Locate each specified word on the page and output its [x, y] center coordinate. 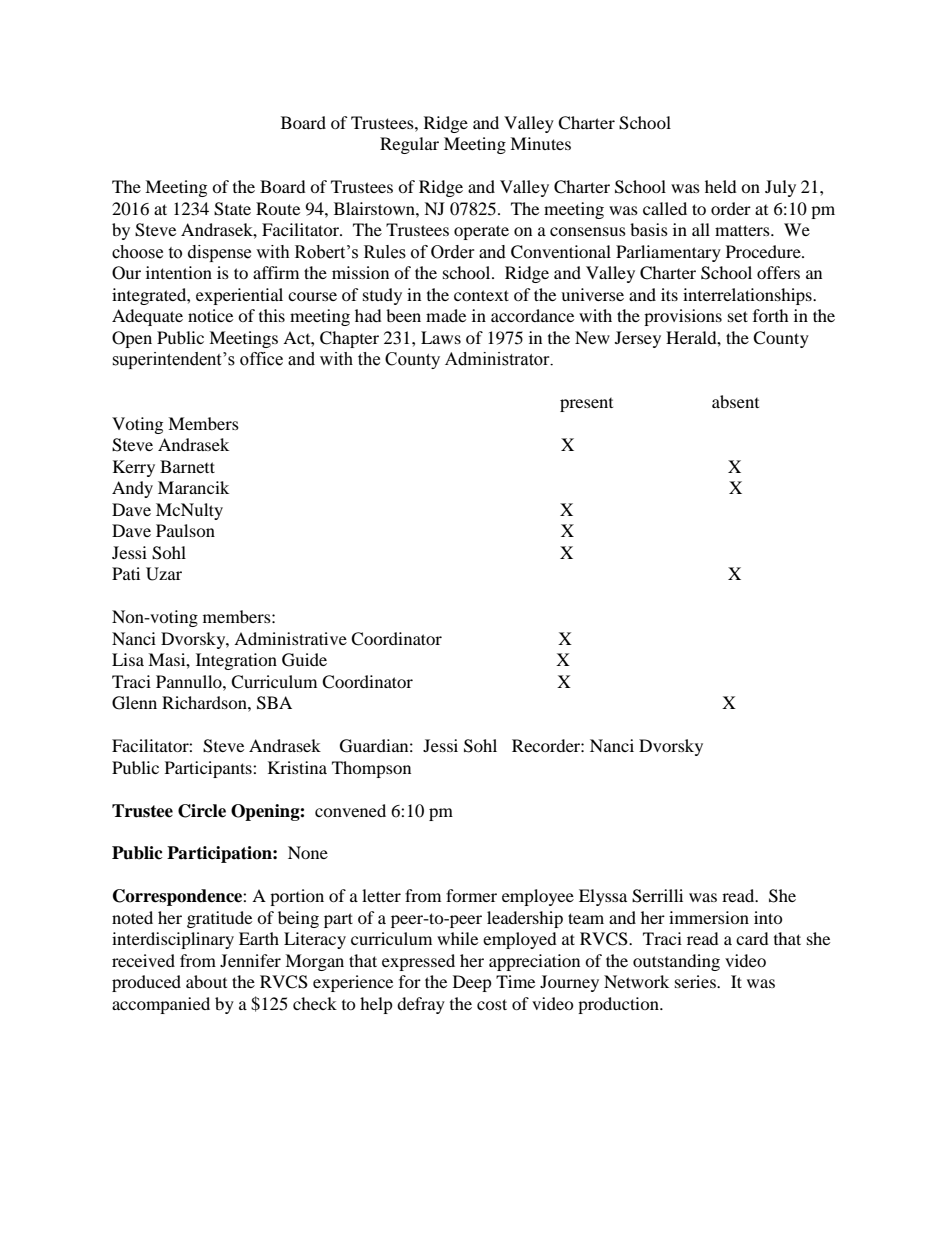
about [206, 981]
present [586, 405]
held [721, 186]
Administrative [290, 638]
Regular [409, 145]
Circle [202, 811]
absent [735, 401]
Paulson [185, 530]
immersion [709, 917]
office [261, 359]
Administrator [498, 359]
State [232, 209]
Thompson [371, 769]
